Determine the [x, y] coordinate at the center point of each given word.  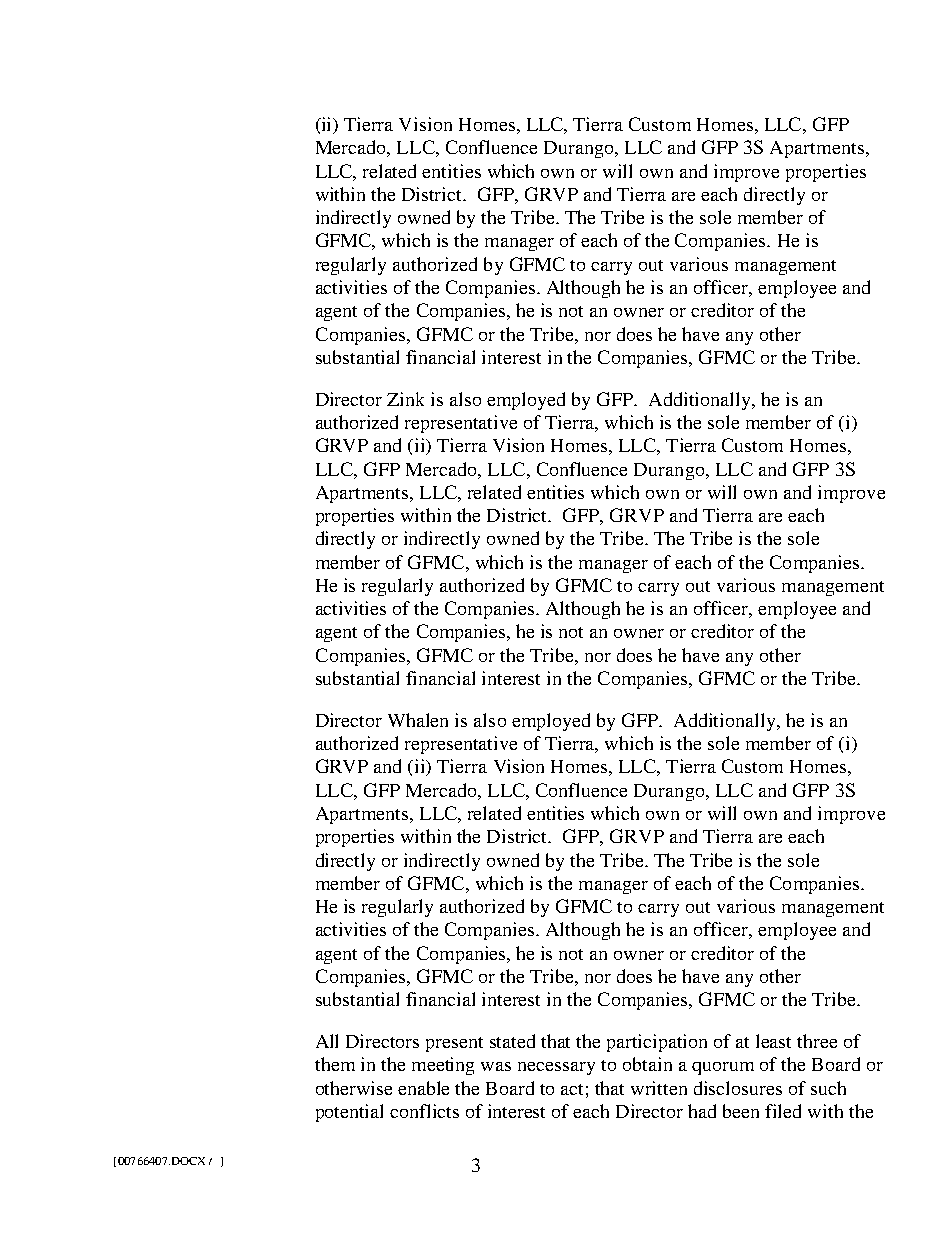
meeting [443, 1066]
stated [512, 1041]
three [817, 1041]
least [773, 1041]
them [335, 1064]
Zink [405, 399]
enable [423, 1088]
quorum [723, 1068]
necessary [556, 1068]
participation [657, 1043]
